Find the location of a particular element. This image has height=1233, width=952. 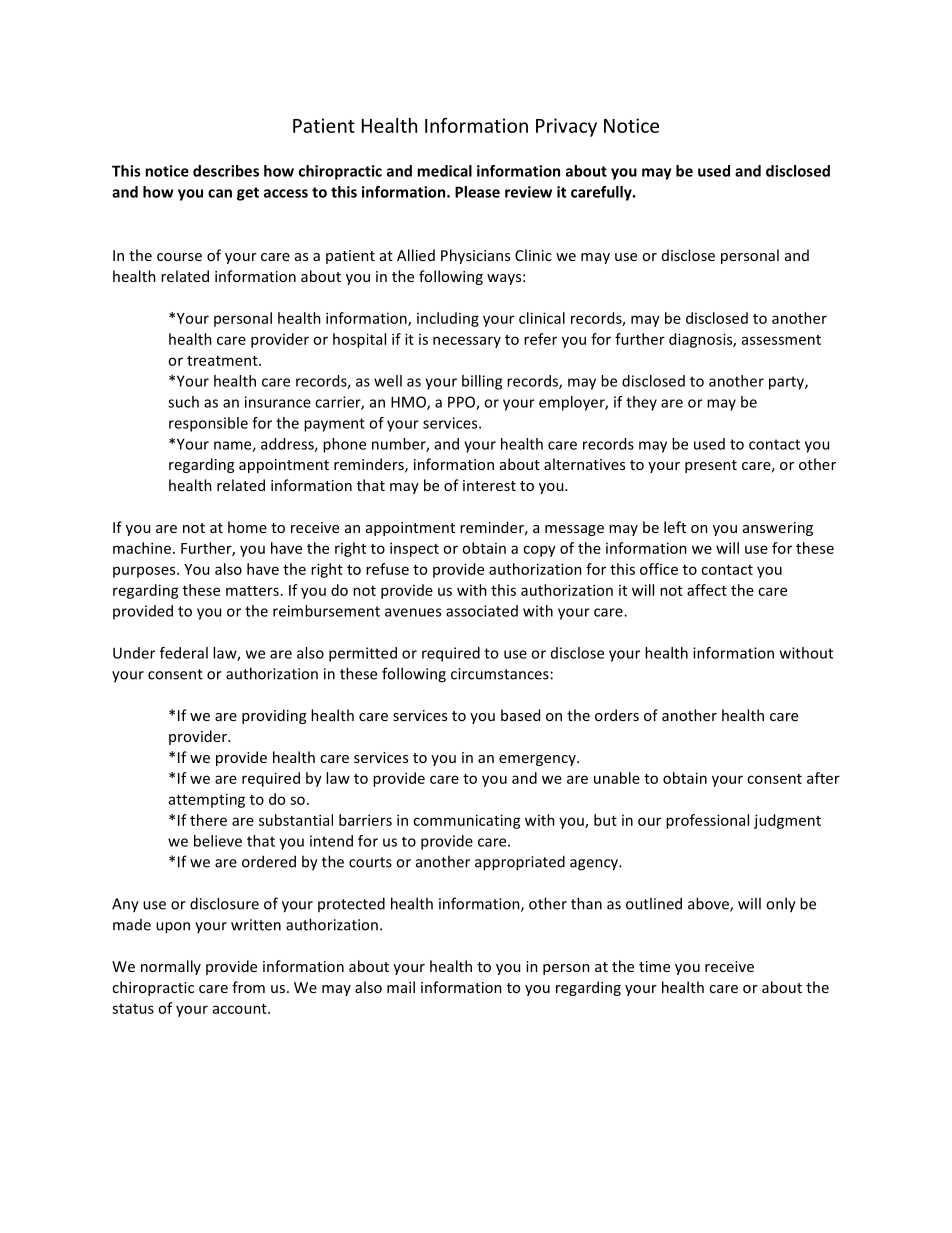

orders is located at coordinates (617, 715).
